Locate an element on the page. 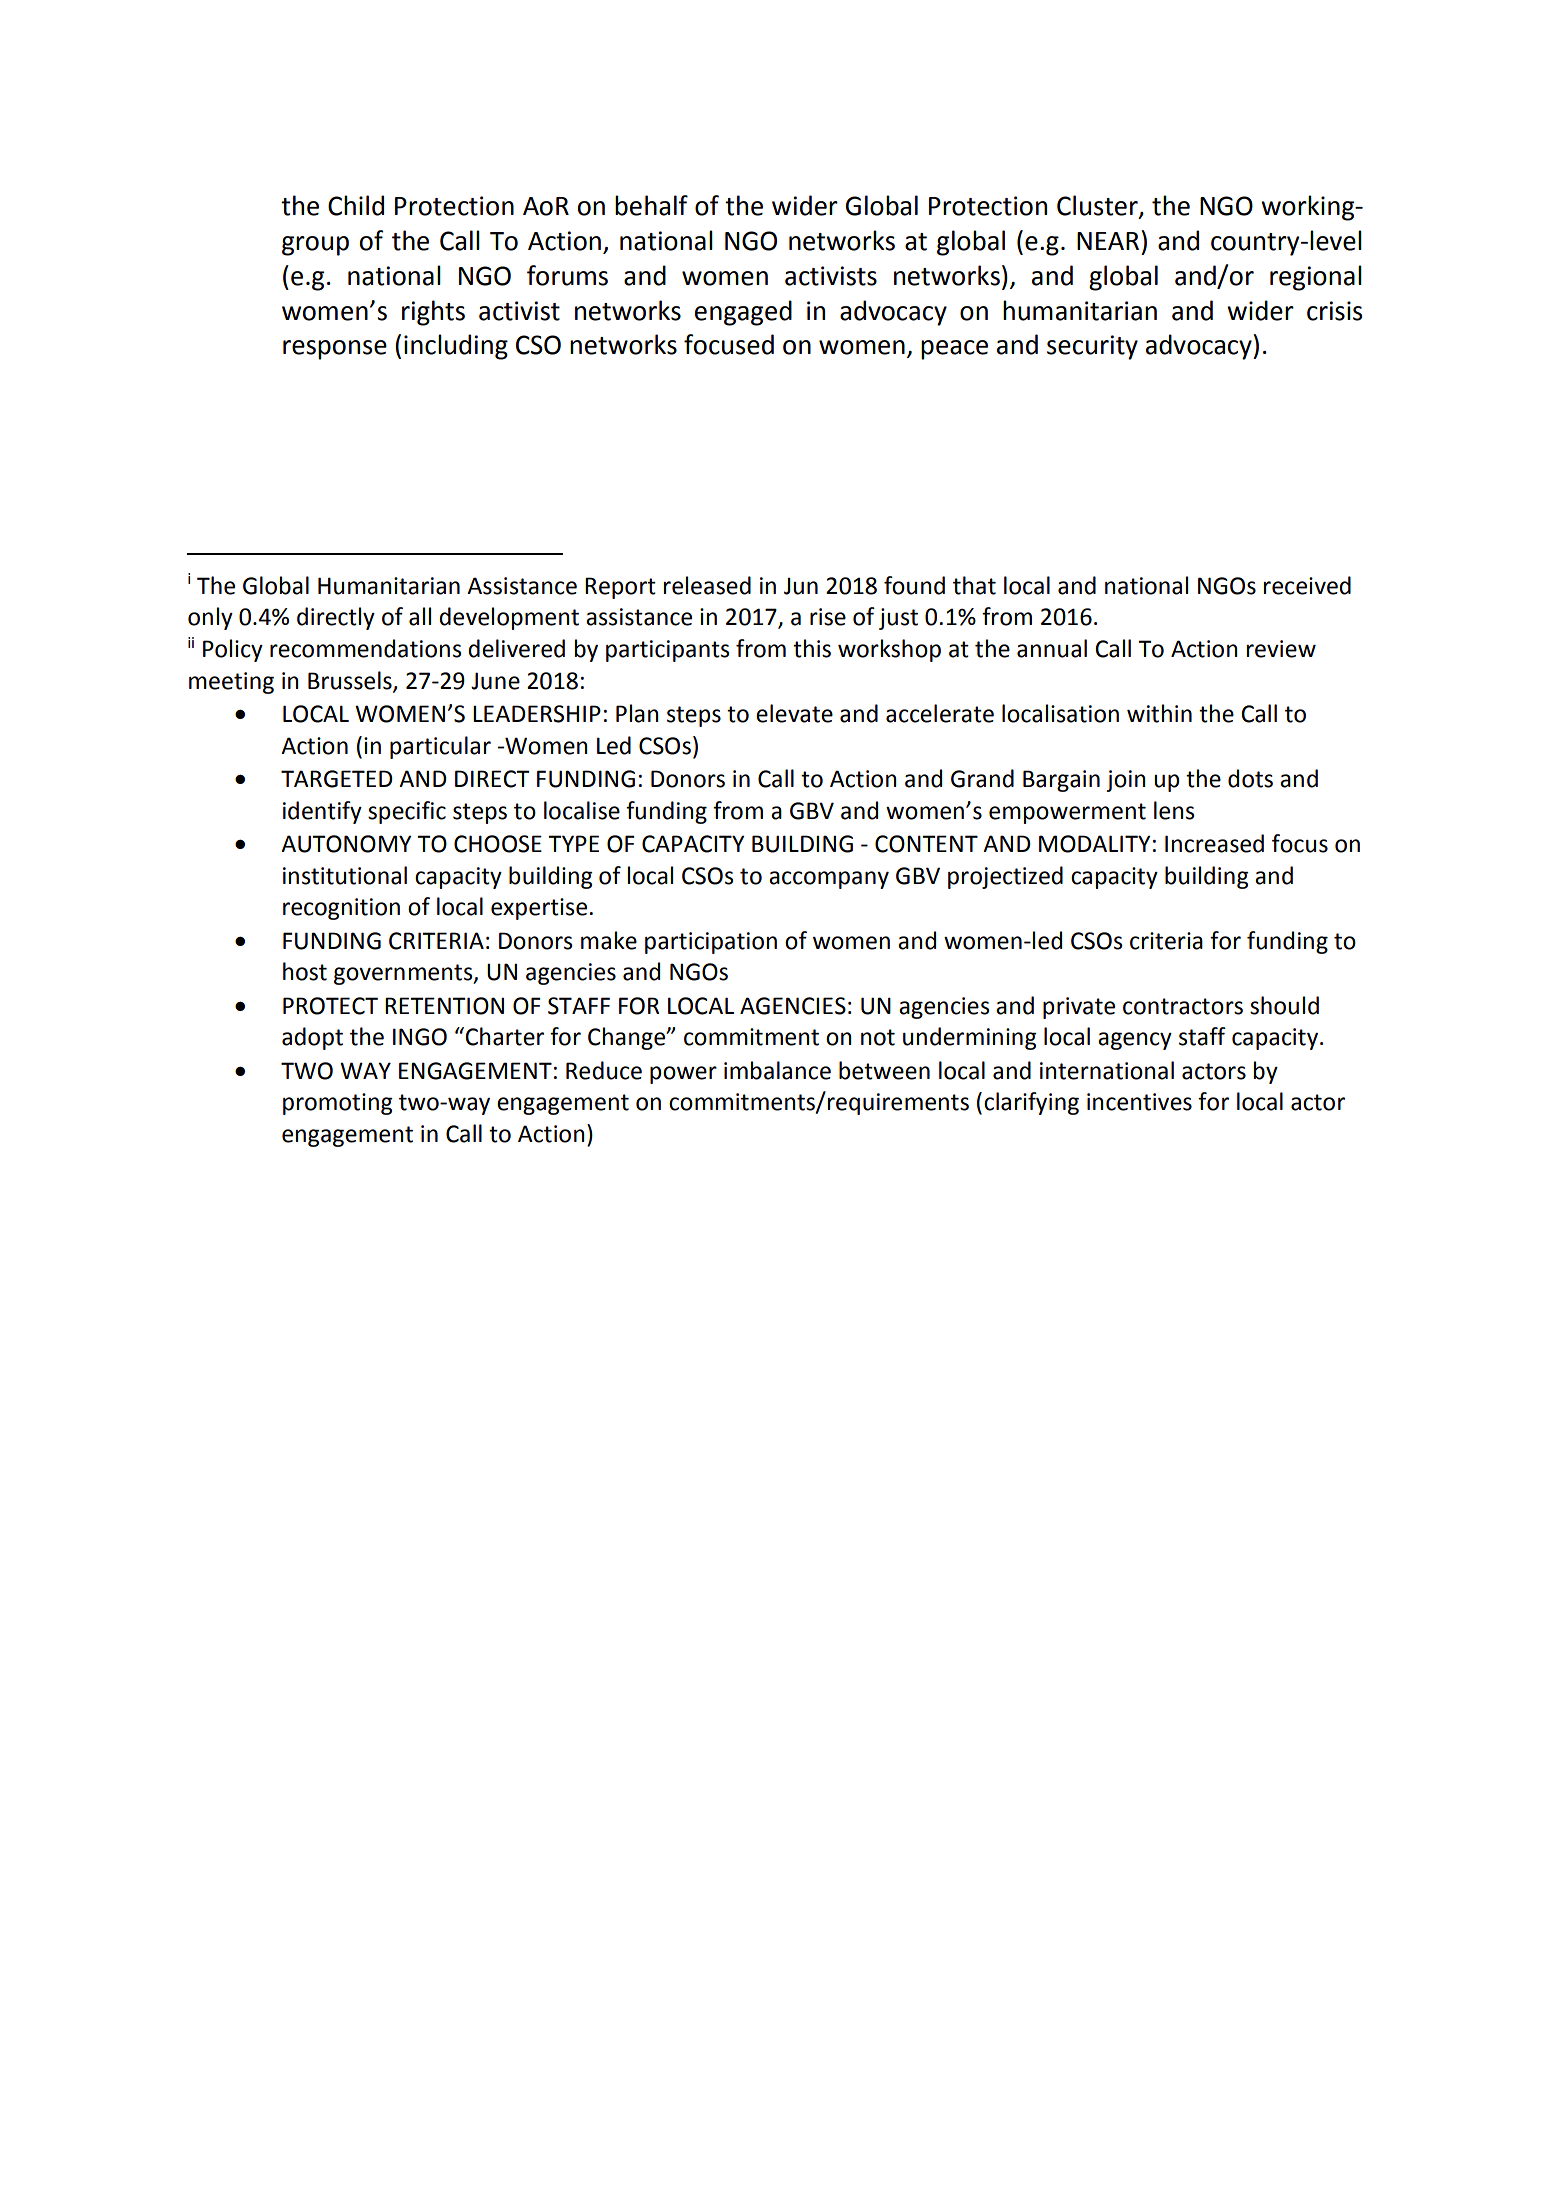 This image has height=2193, width=1550. this is located at coordinates (812, 648).
